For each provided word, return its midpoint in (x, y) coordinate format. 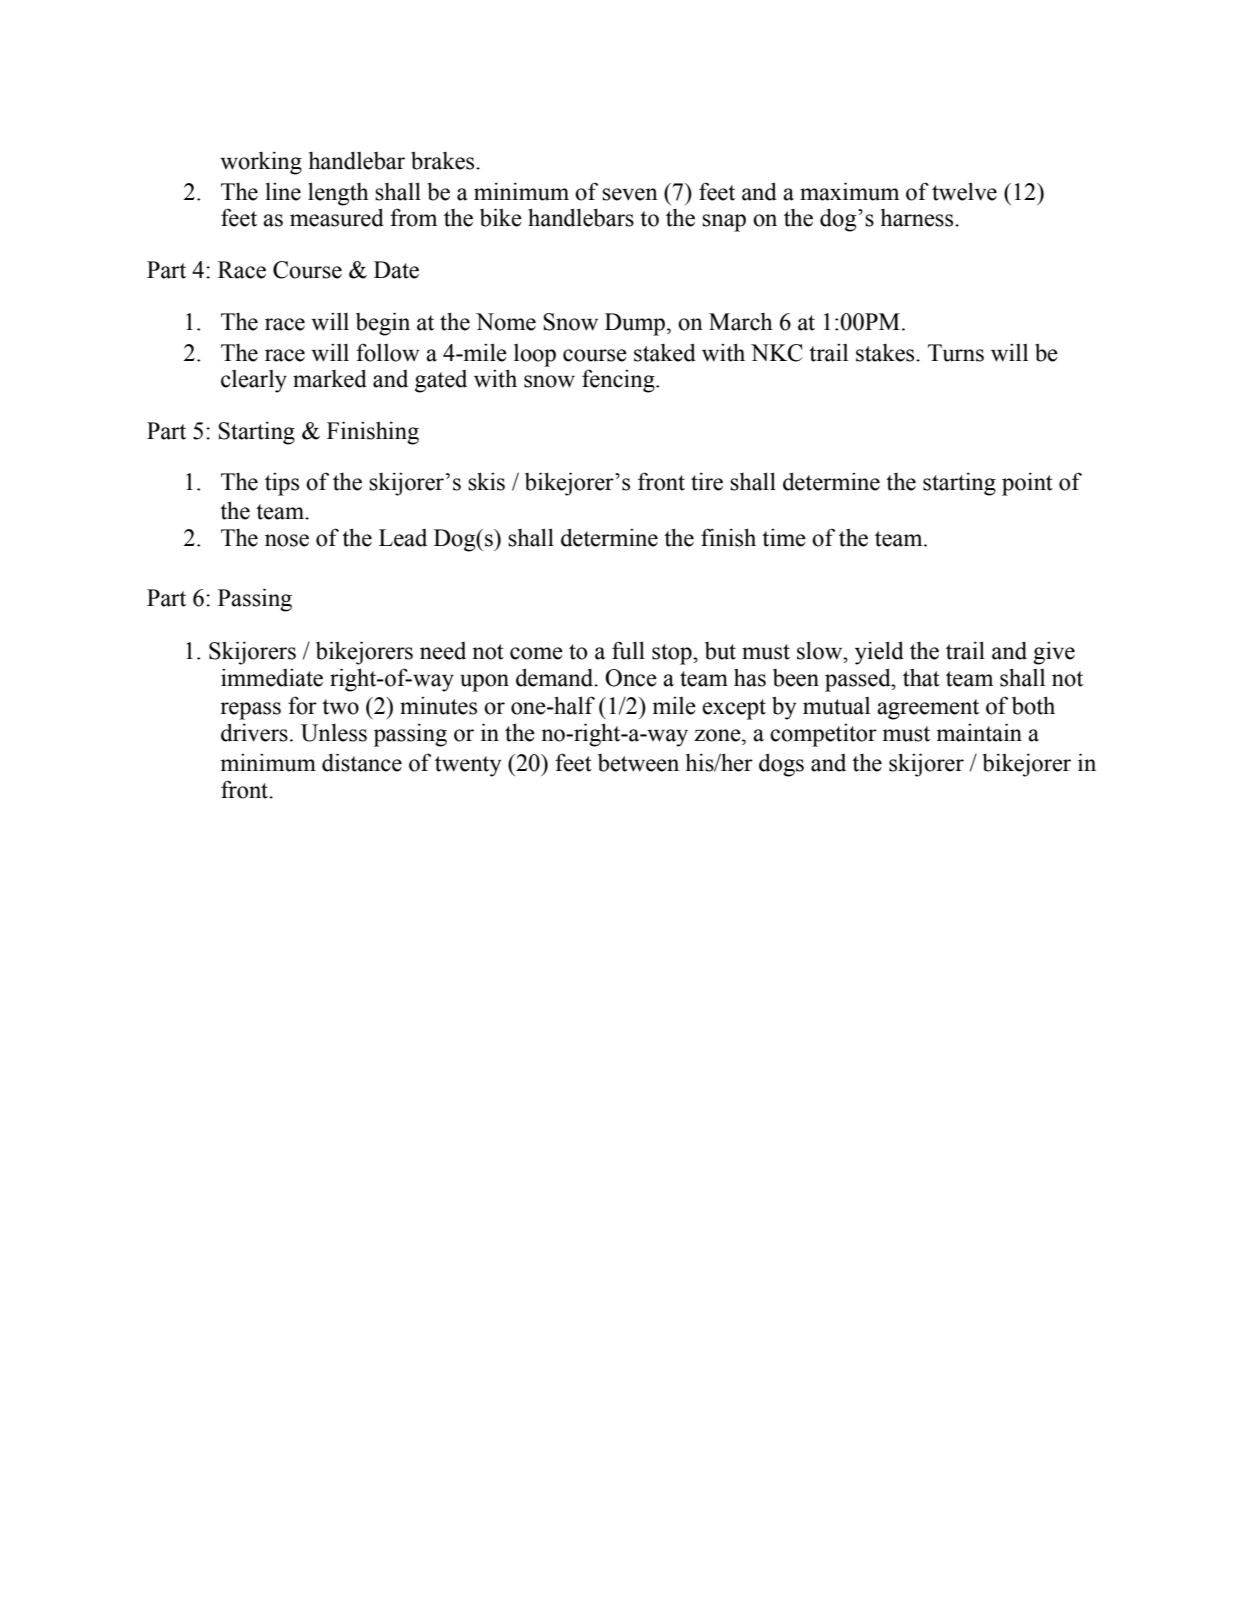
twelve (964, 191)
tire (707, 481)
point (1027, 484)
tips (282, 484)
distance (362, 762)
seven (630, 194)
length (338, 194)
